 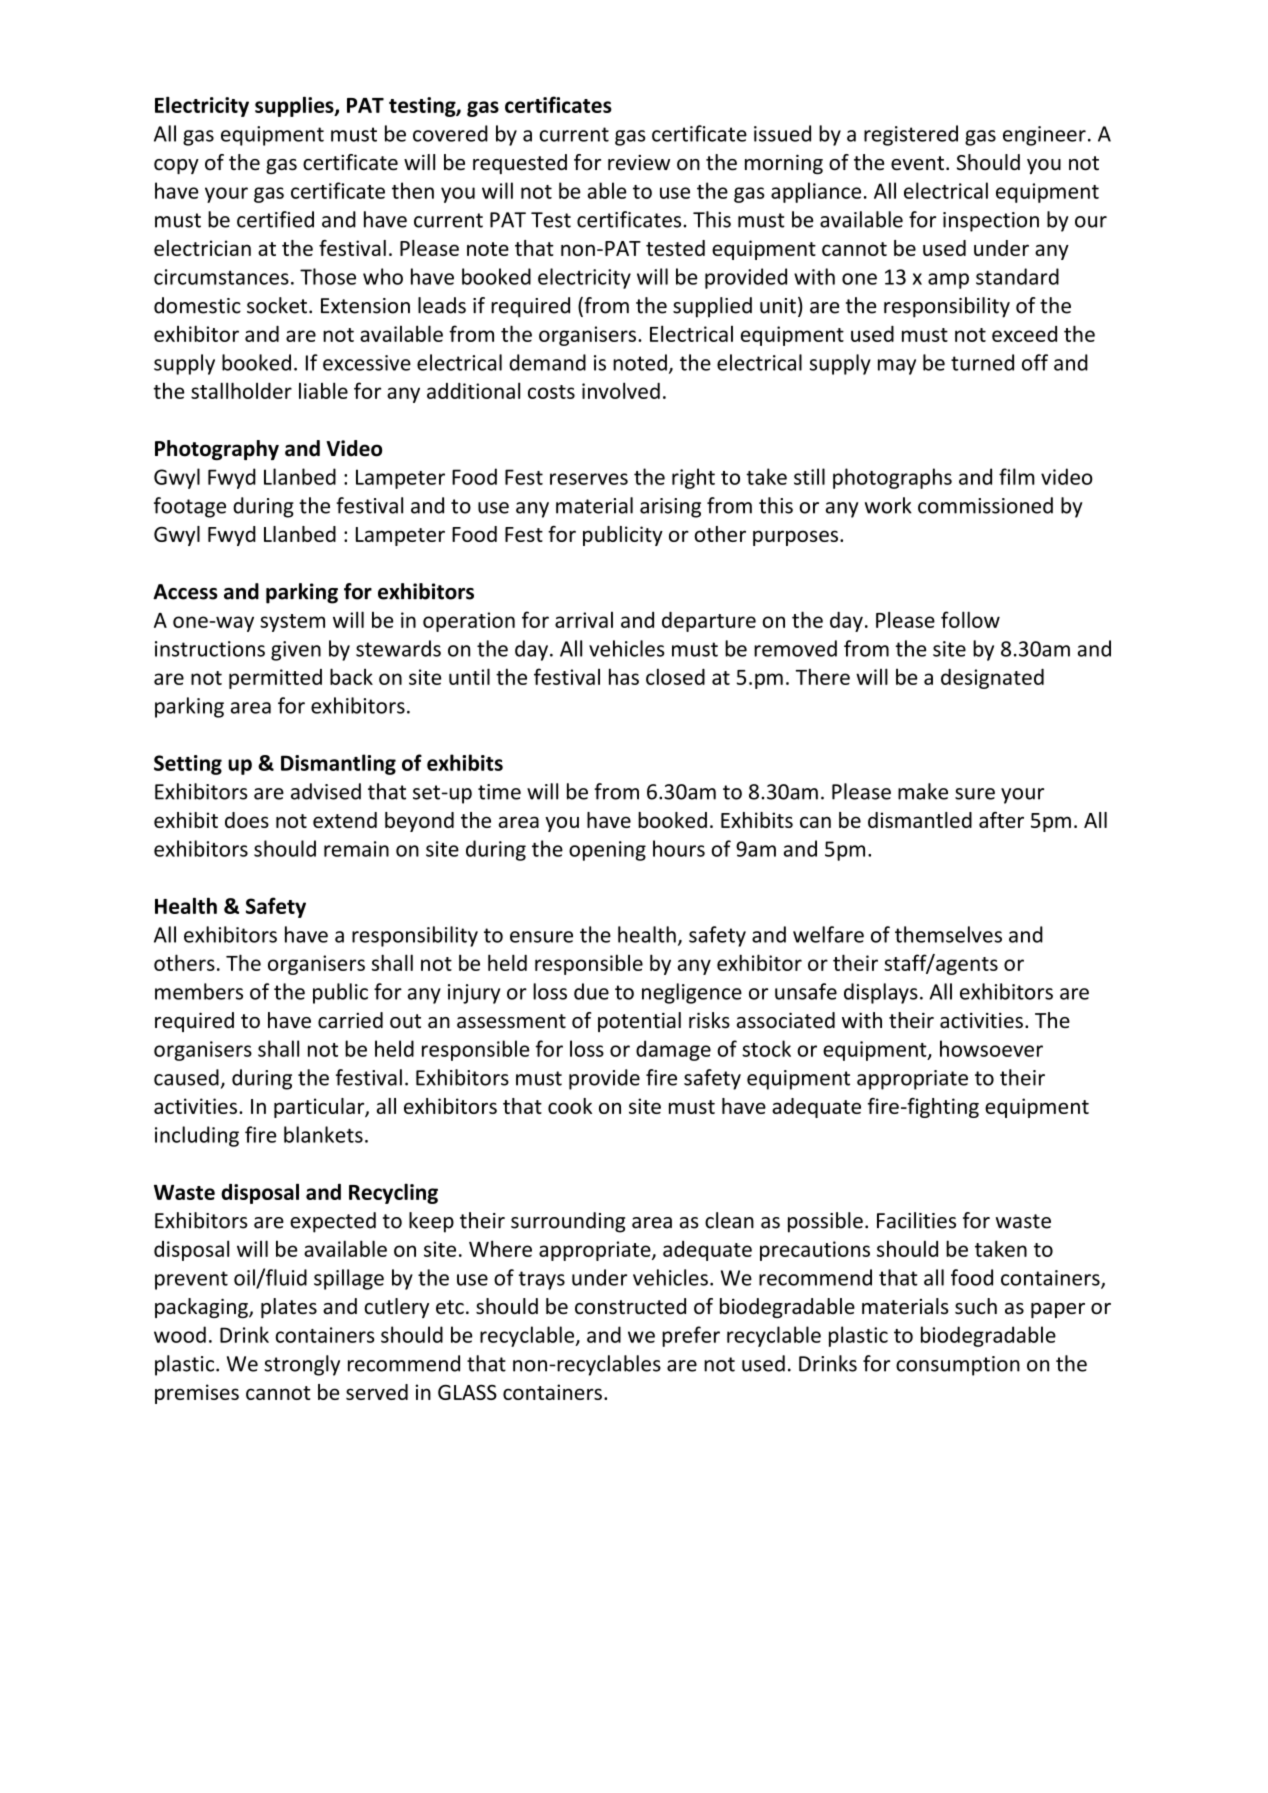 What do you see at coordinates (323, 1134) in the document?
I see `blankets` at bounding box center [323, 1134].
